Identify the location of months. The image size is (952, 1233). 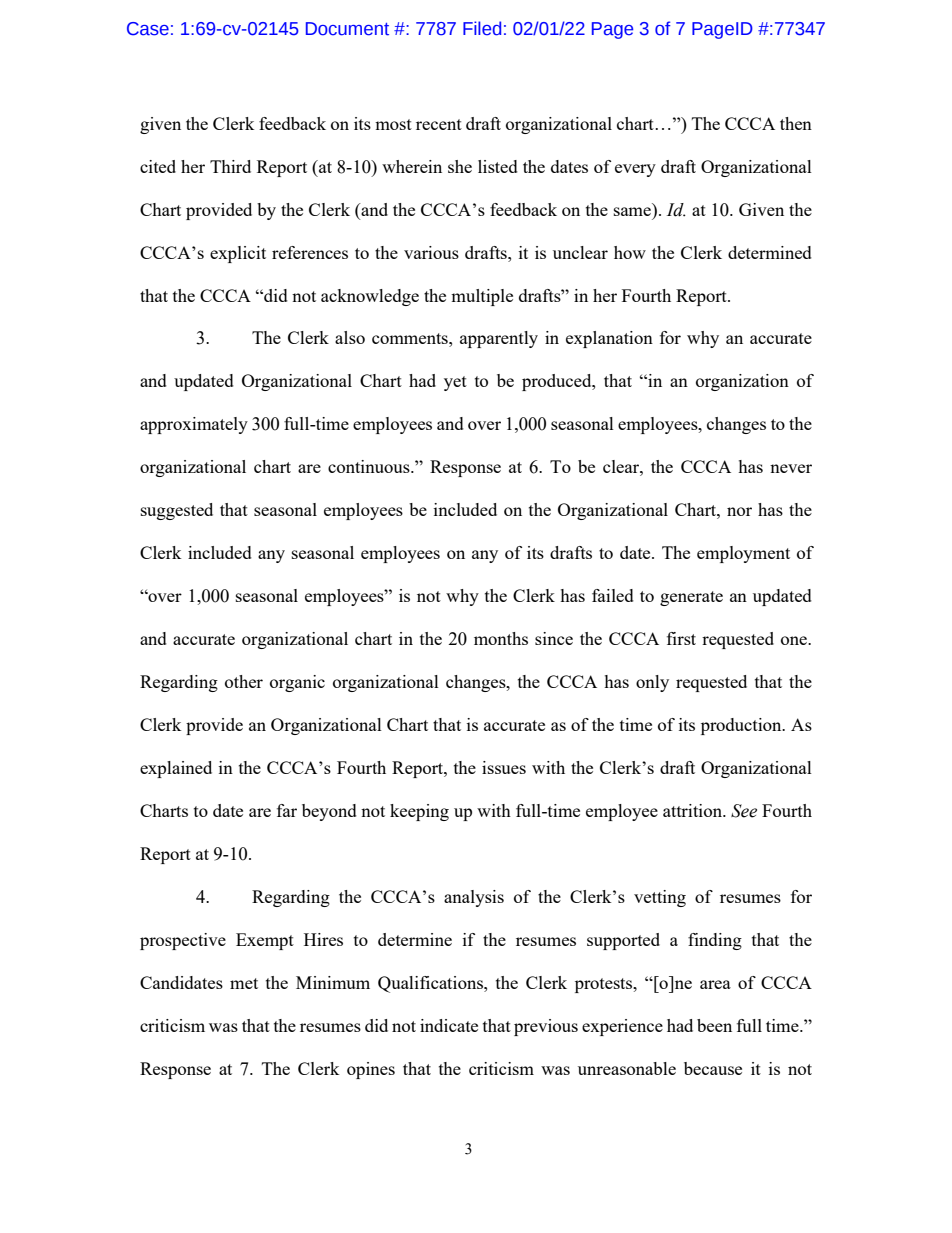
(501, 638).
